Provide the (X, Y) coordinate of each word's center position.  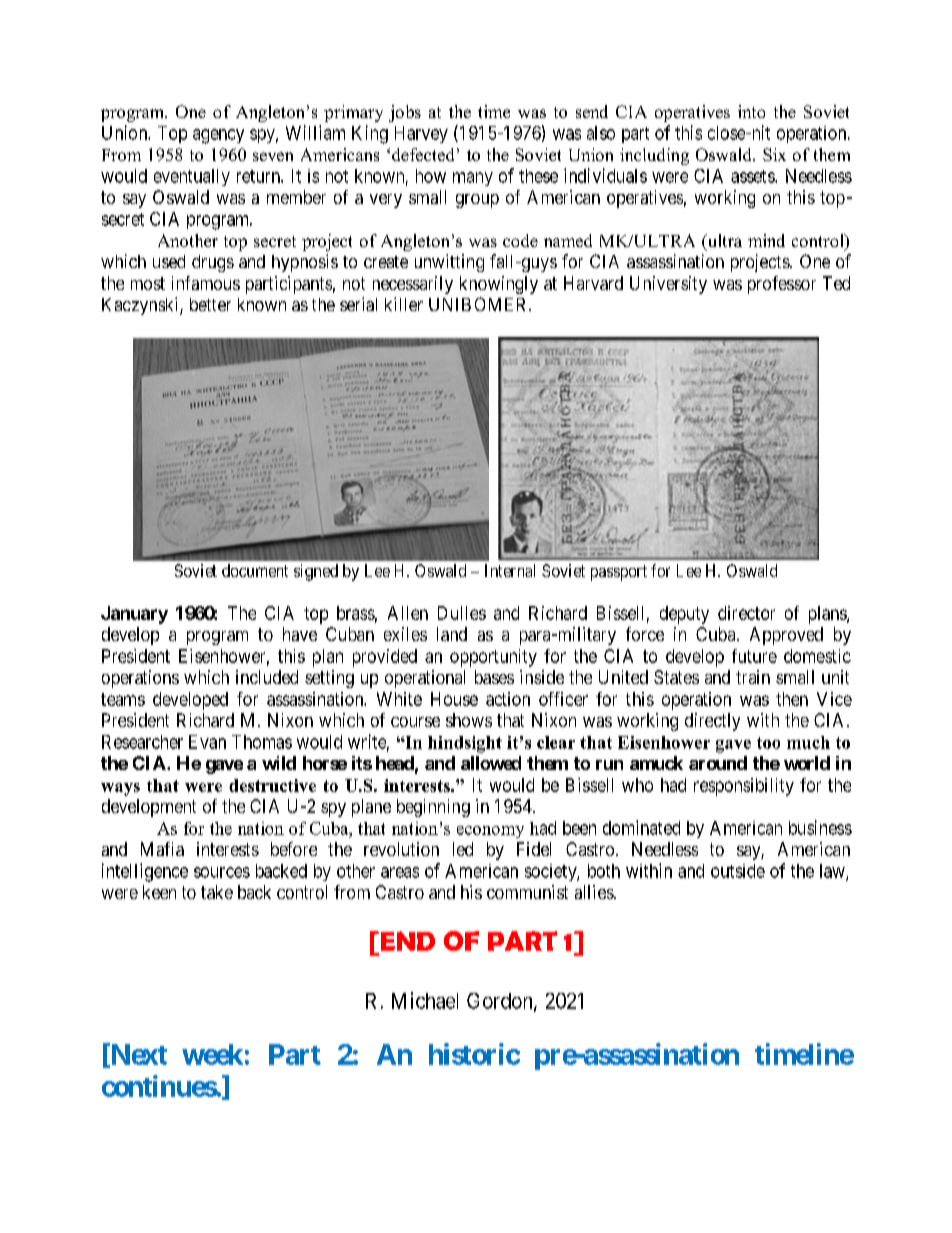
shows (469, 720)
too (768, 743)
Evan (207, 742)
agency (218, 136)
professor (782, 285)
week (212, 1054)
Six (774, 154)
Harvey (421, 134)
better (210, 304)
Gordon (501, 1002)
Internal (510, 570)
